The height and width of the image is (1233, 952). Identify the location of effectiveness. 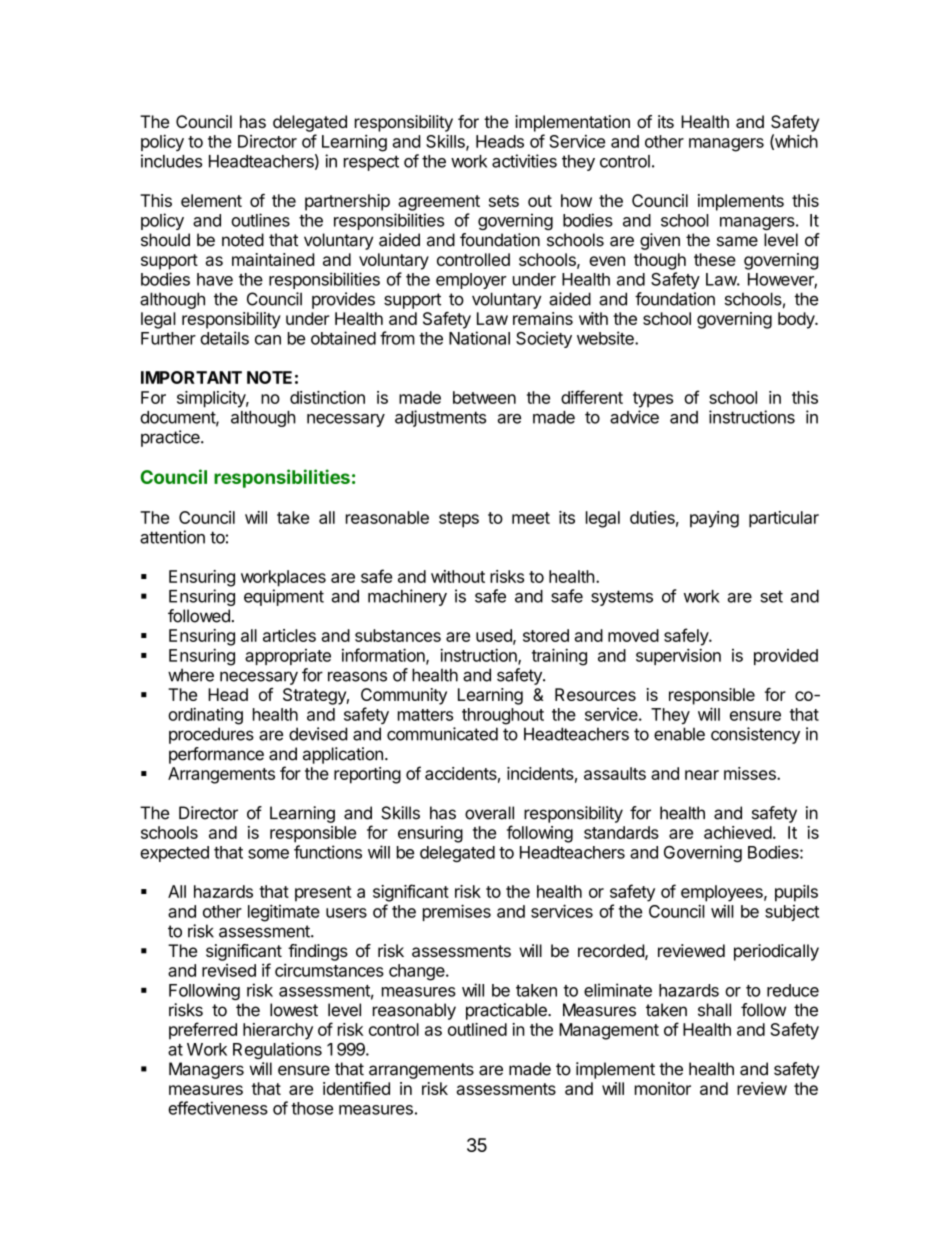
(218, 1108).
